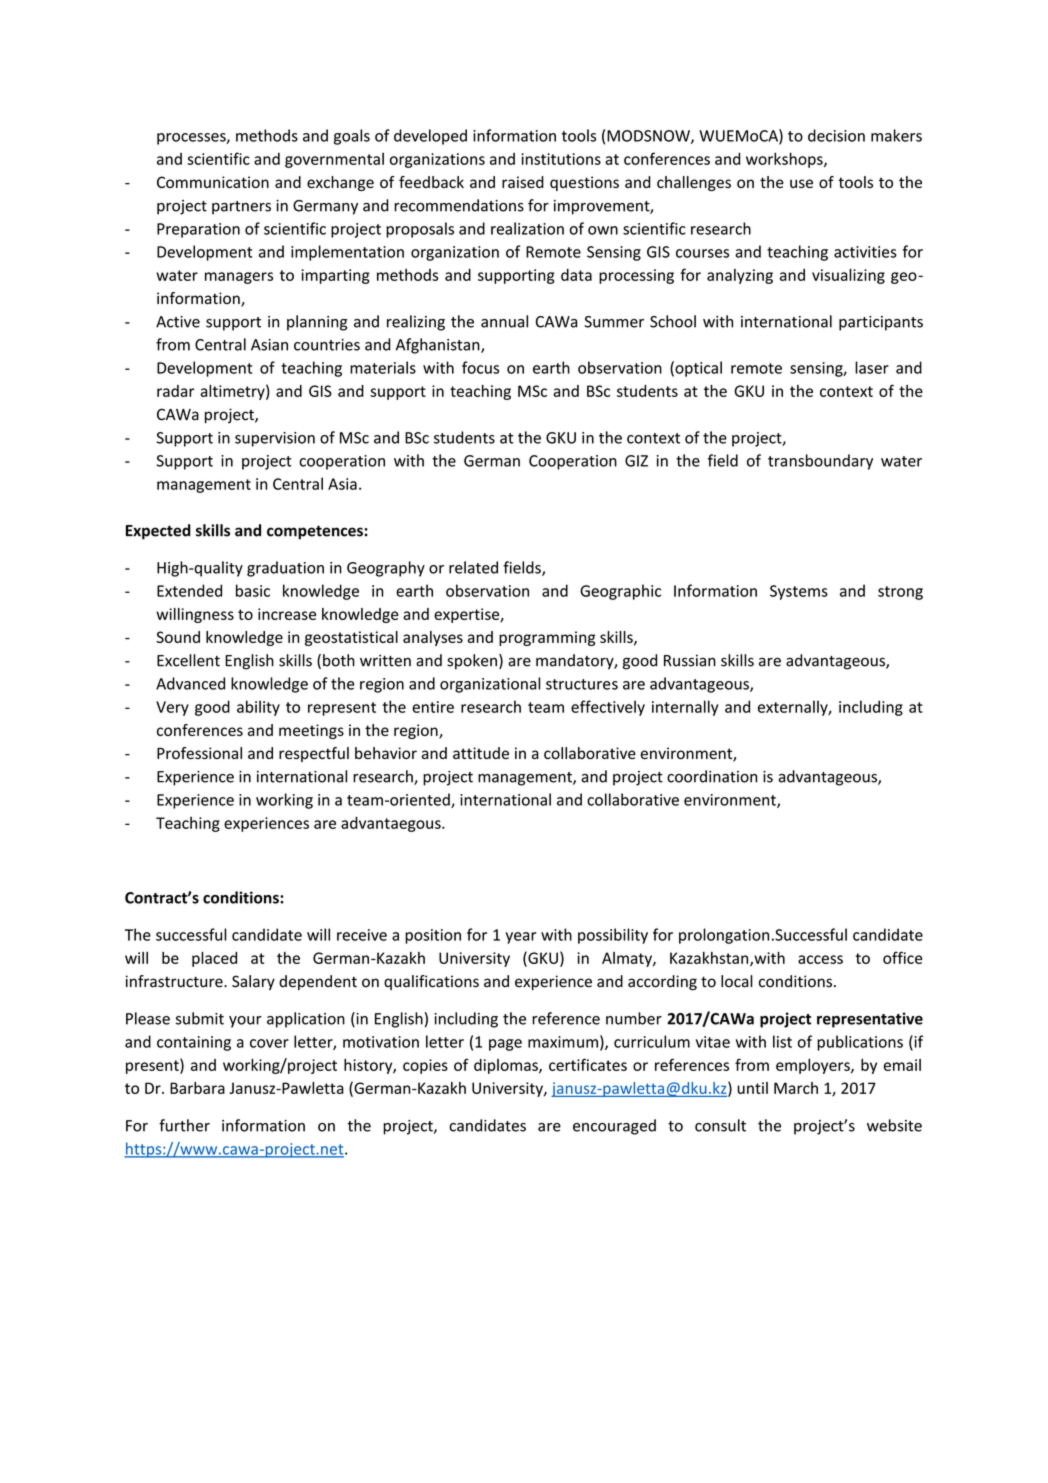  What do you see at coordinates (197, 1088) in the screenshot?
I see `Barbara` at bounding box center [197, 1088].
